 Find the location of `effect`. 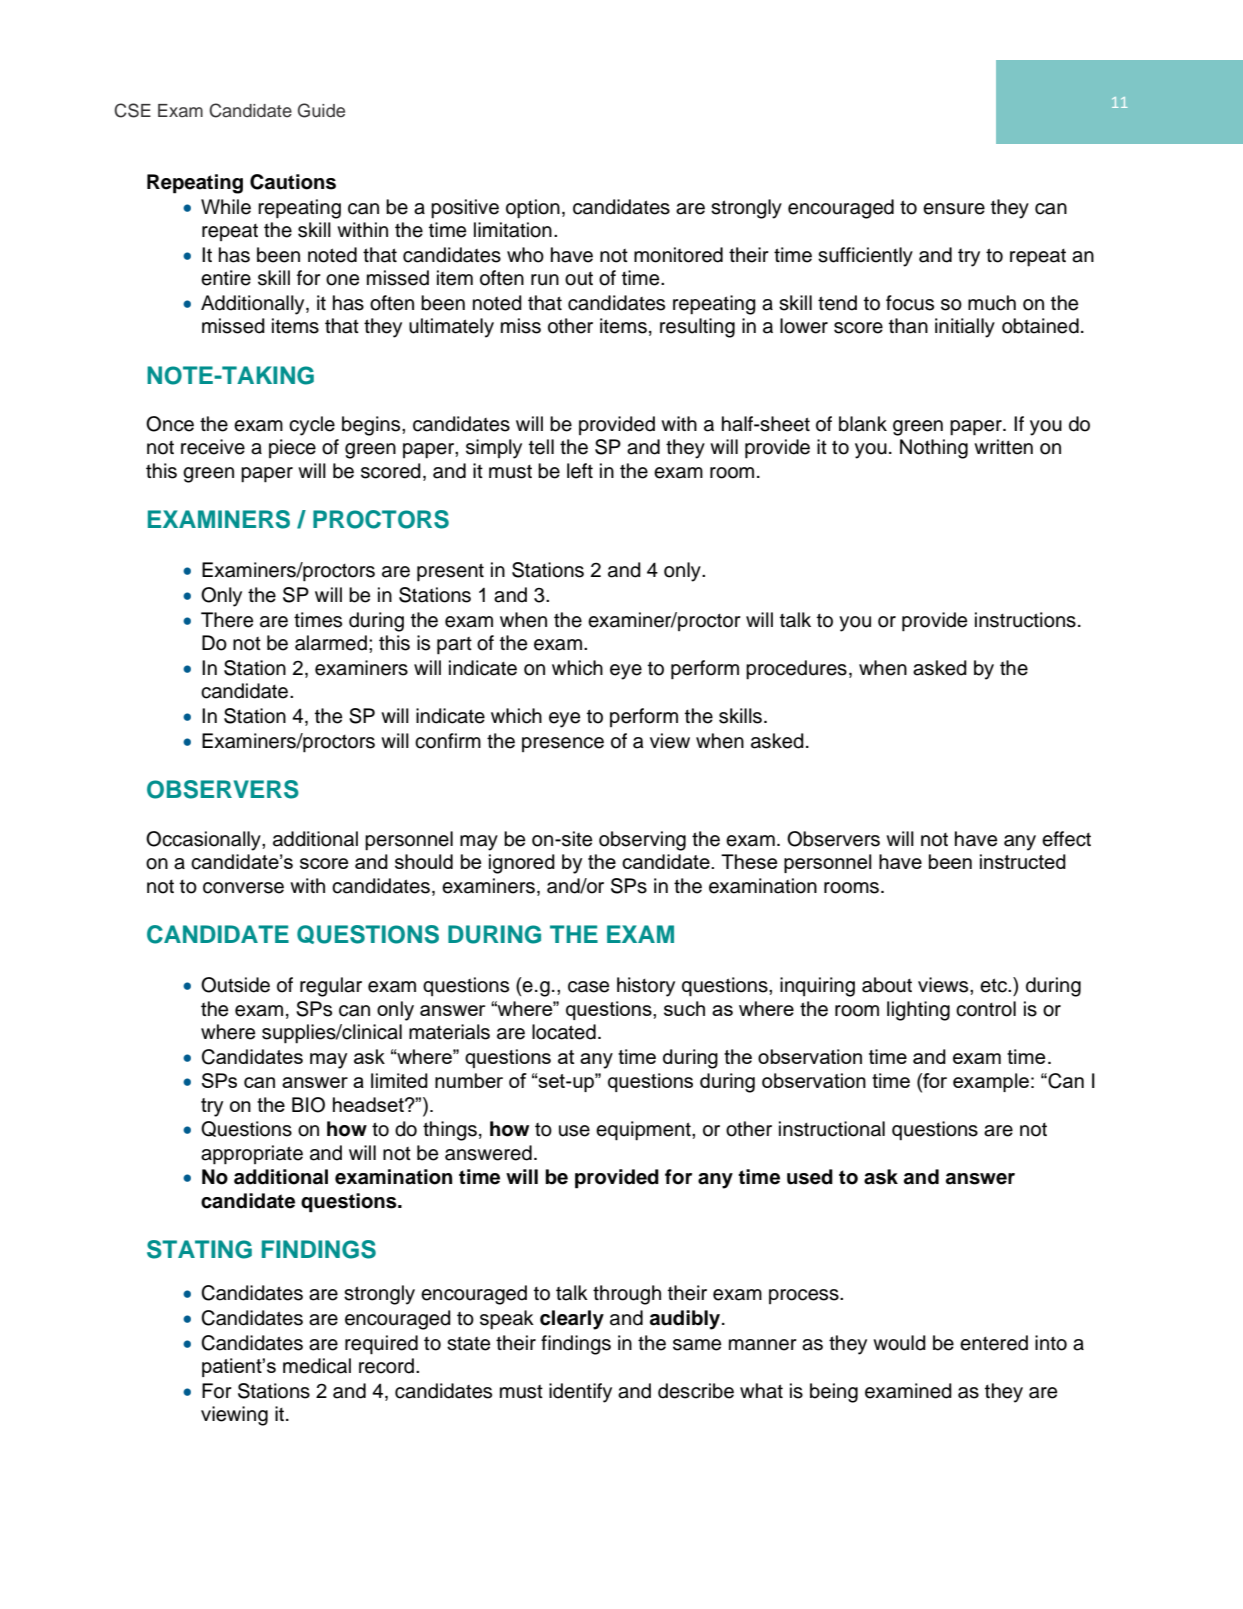

effect is located at coordinates (1066, 839).
